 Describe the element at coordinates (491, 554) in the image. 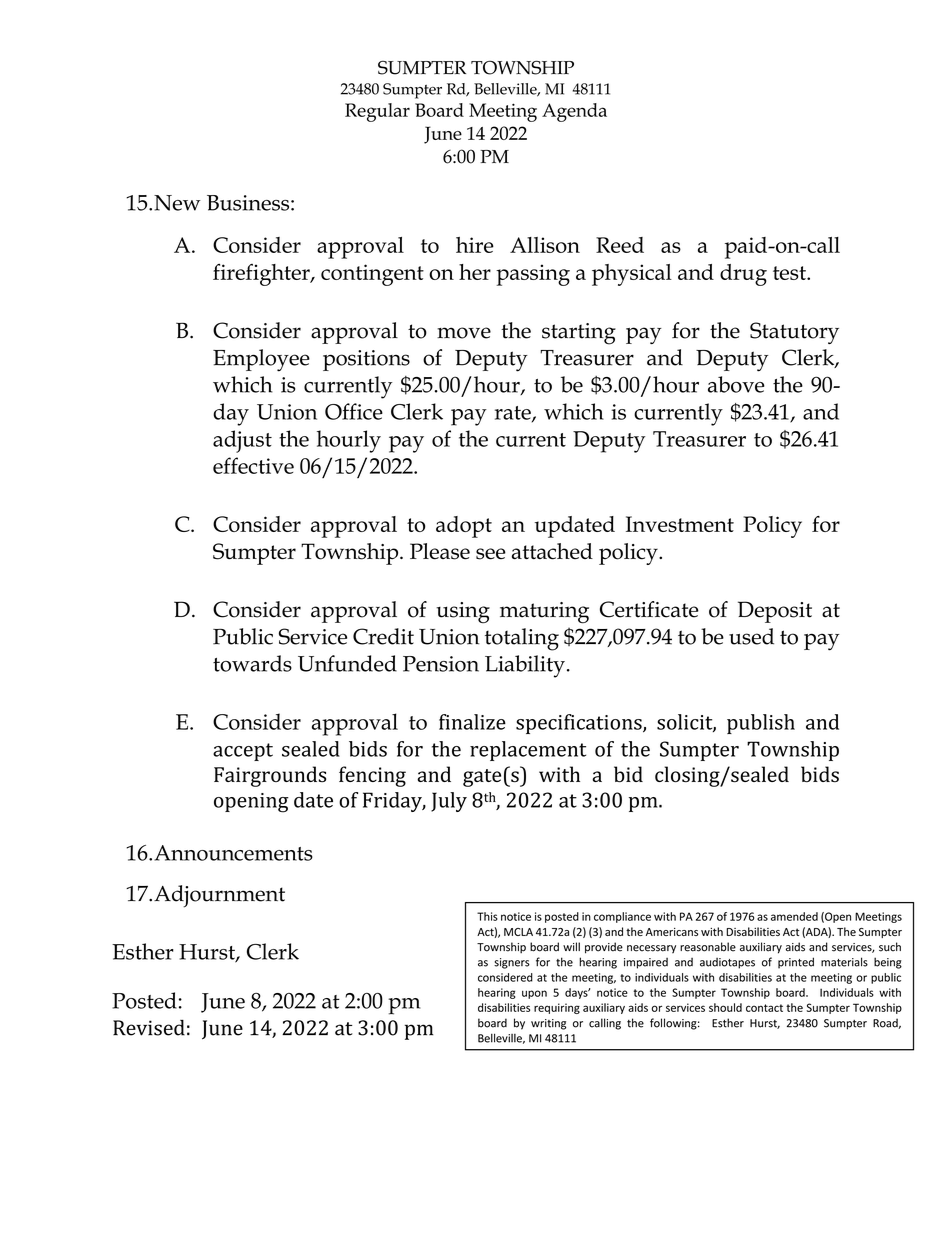

I see `see` at that location.
